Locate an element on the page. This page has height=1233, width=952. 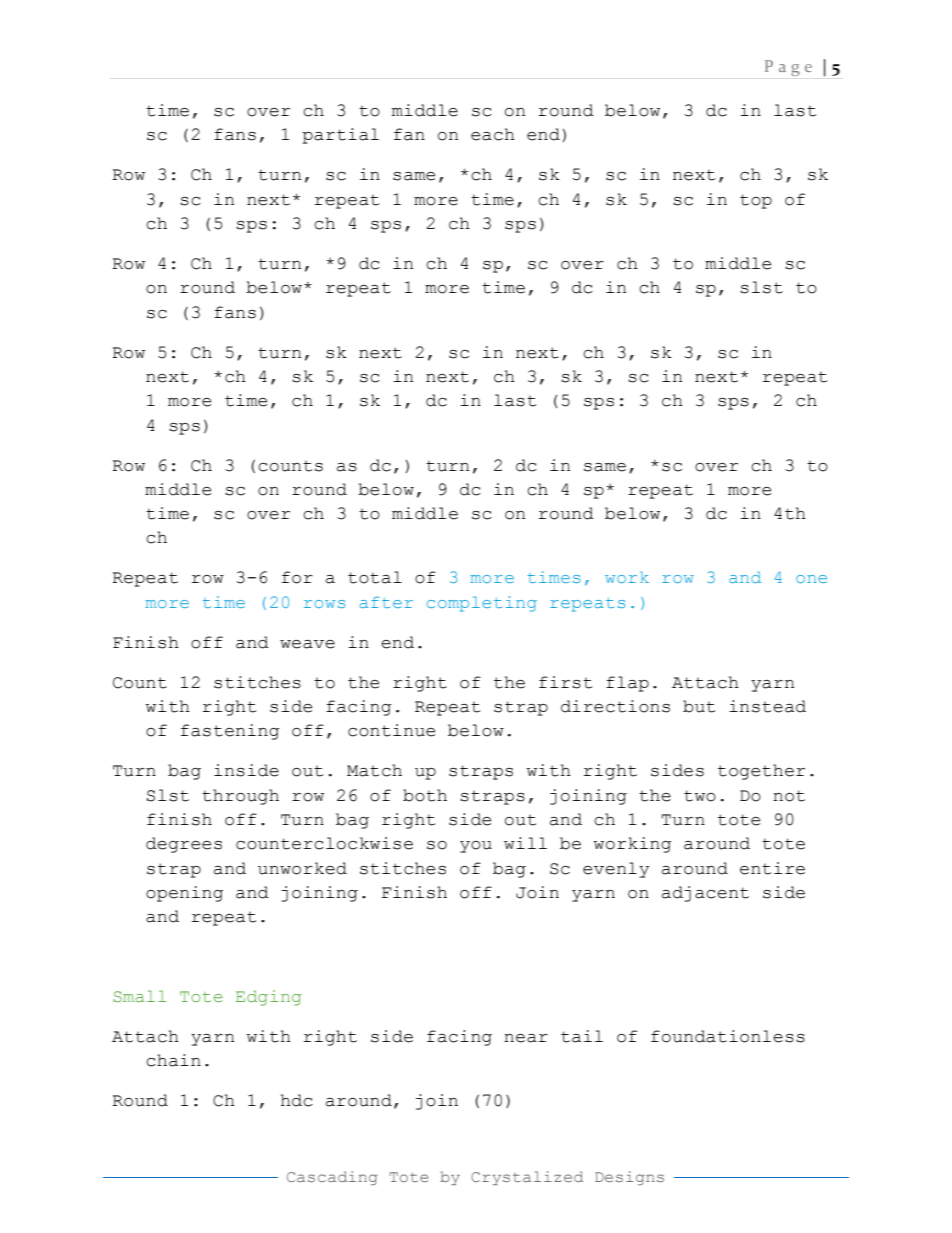
through is located at coordinates (240, 797).
